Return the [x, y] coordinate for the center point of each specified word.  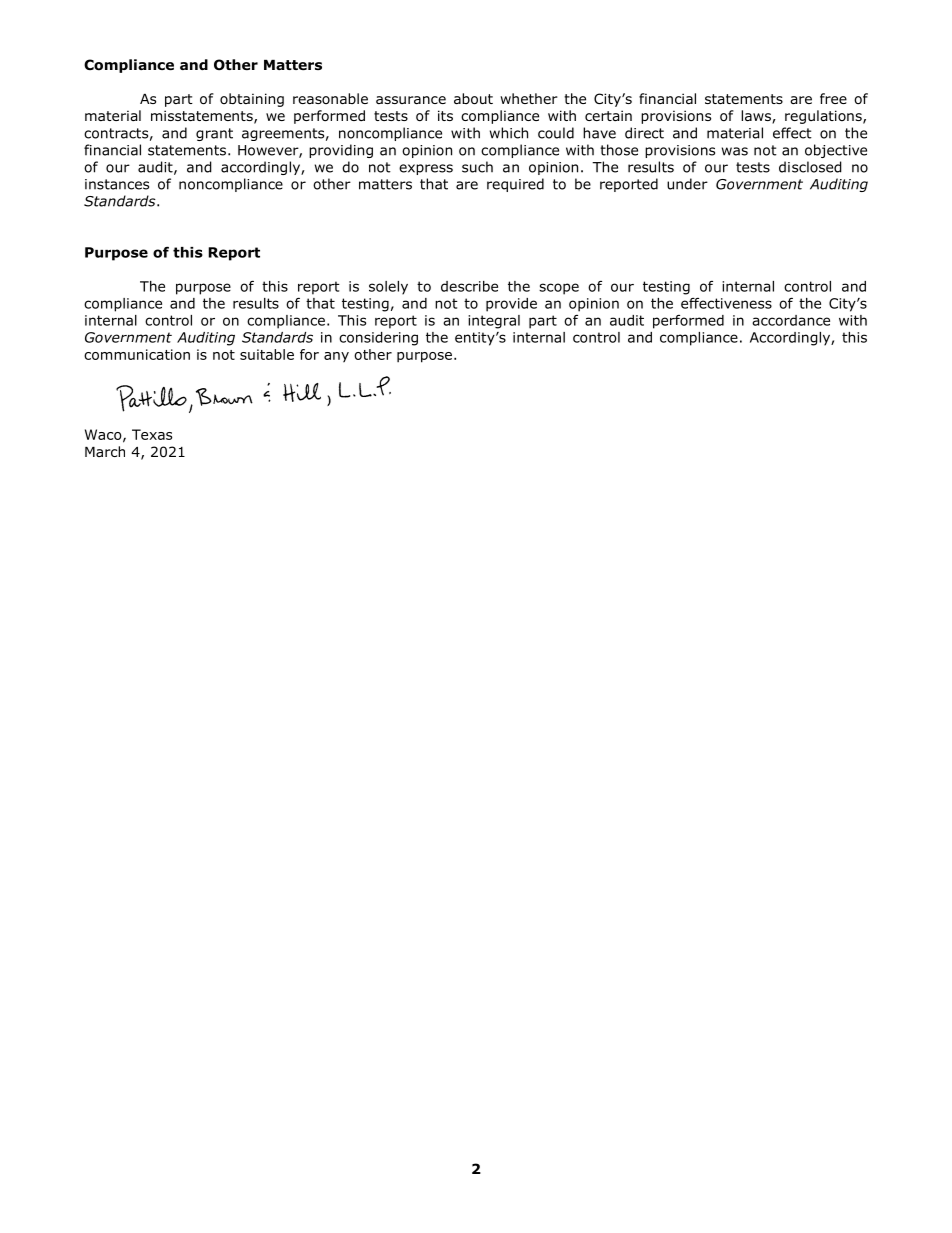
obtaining [252, 100]
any [336, 357]
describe [469, 286]
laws [757, 117]
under [687, 184]
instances [117, 184]
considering [378, 339]
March [105, 451]
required [515, 185]
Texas [152, 434]
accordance [791, 320]
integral [494, 322]
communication [137, 354]
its [445, 115]
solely [388, 288]
